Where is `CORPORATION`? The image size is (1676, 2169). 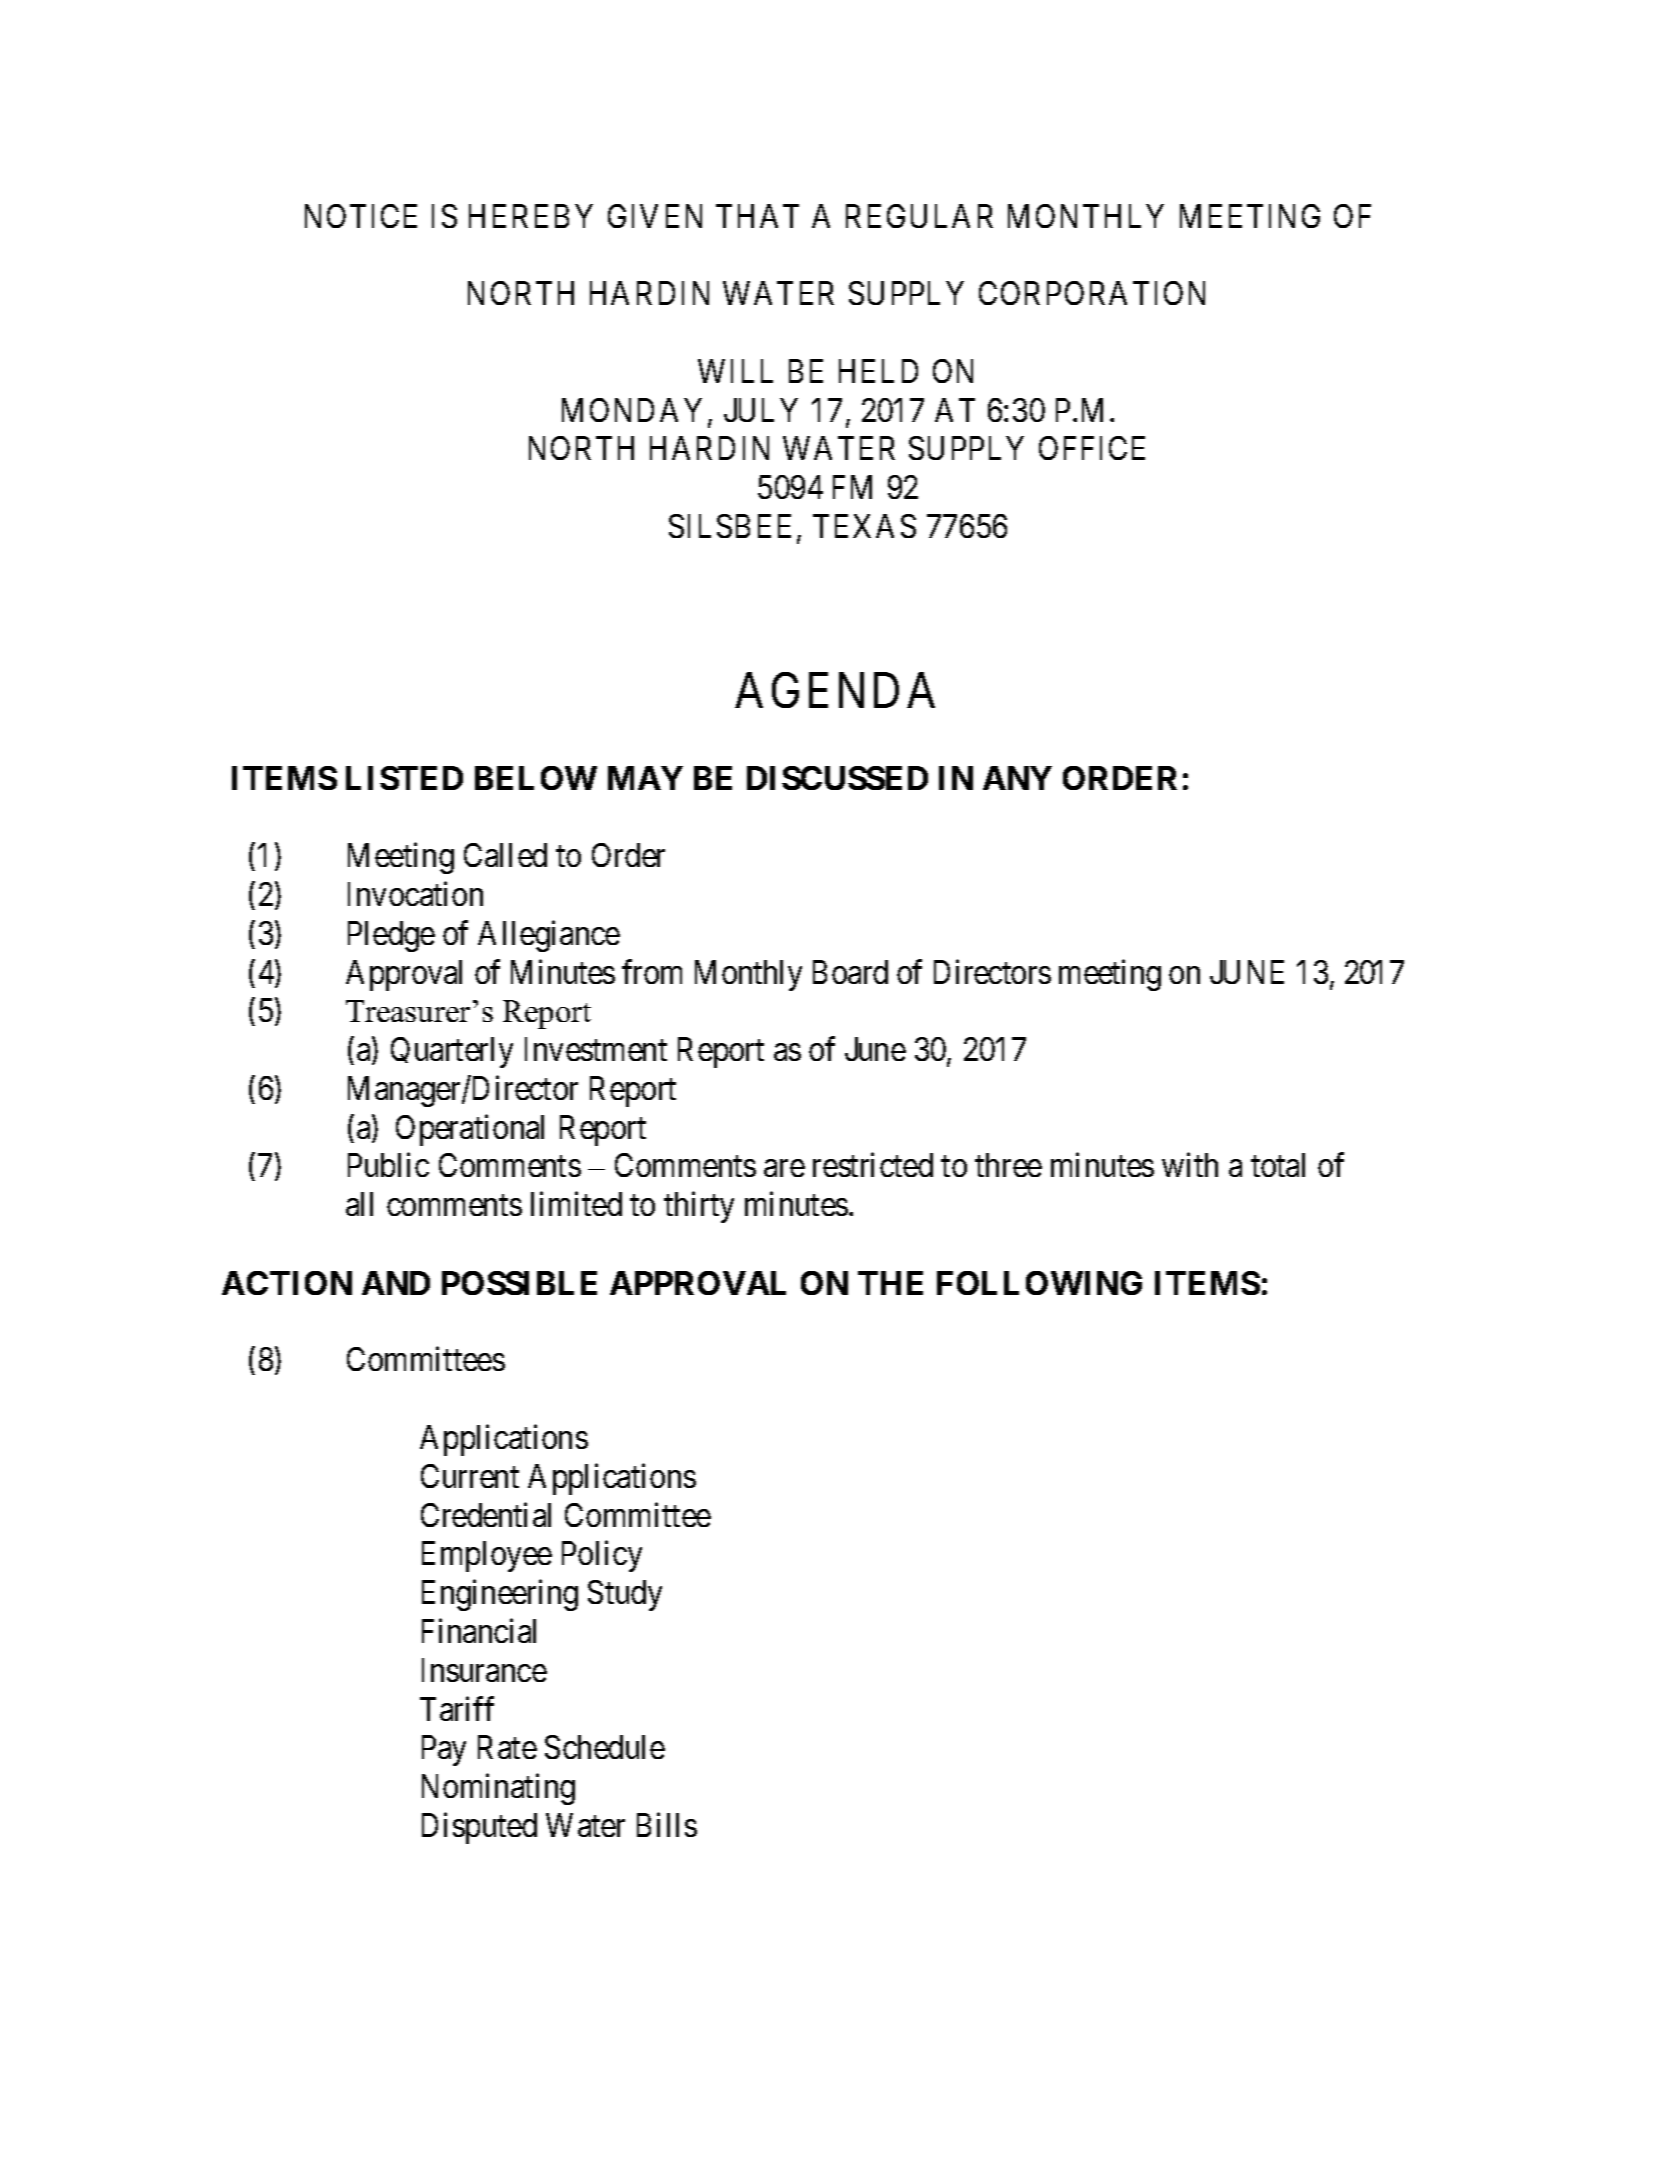 CORPORATION is located at coordinates (1092, 293).
